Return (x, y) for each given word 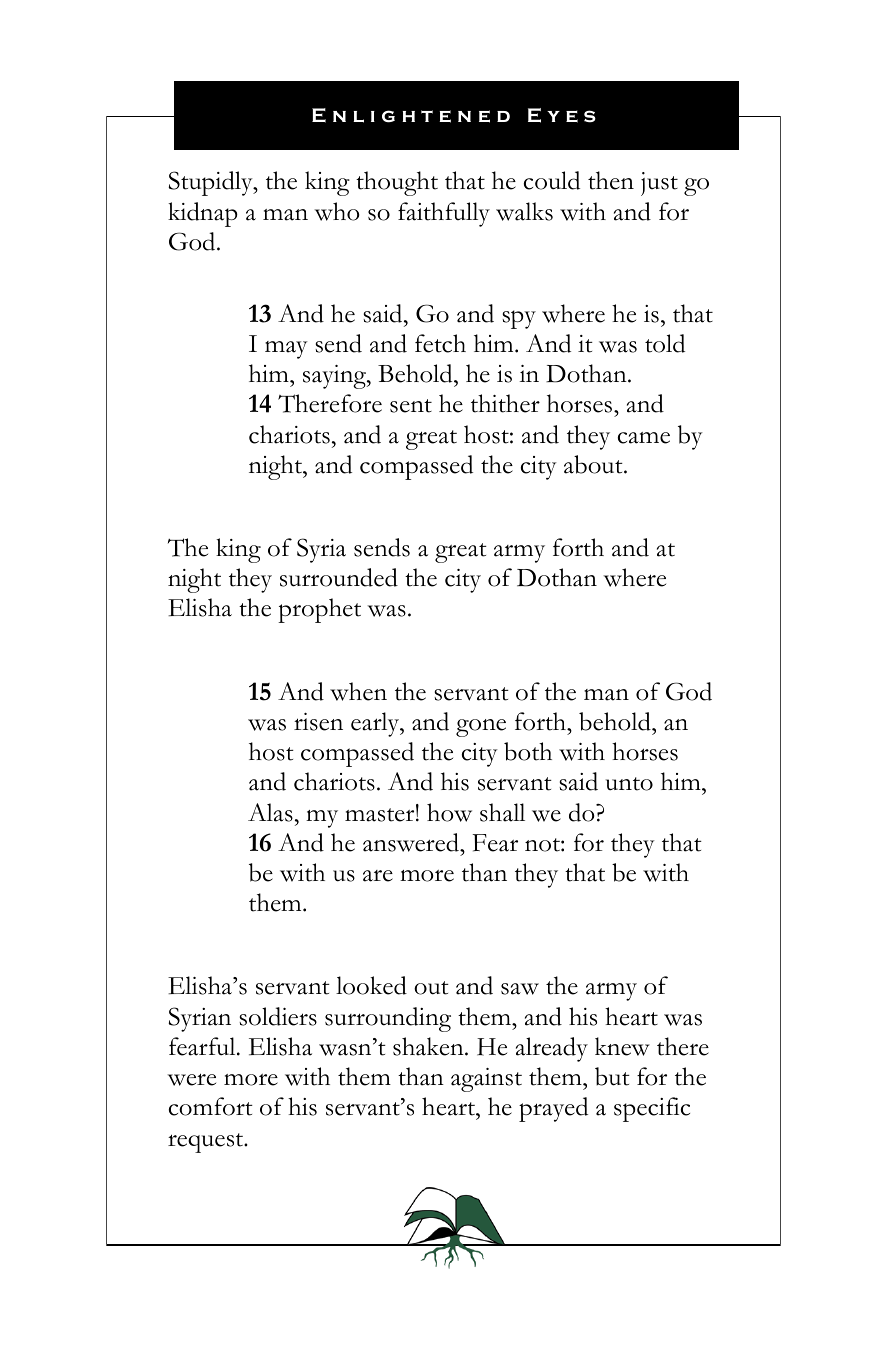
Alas (270, 812)
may (286, 350)
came (644, 438)
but (612, 1076)
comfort (211, 1106)
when (358, 691)
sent (411, 406)
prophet (319, 610)
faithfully (444, 214)
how (449, 812)
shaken (429, 1046)
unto (629, 784)
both (528, 751)
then (611, 180)
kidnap (203, 214)
